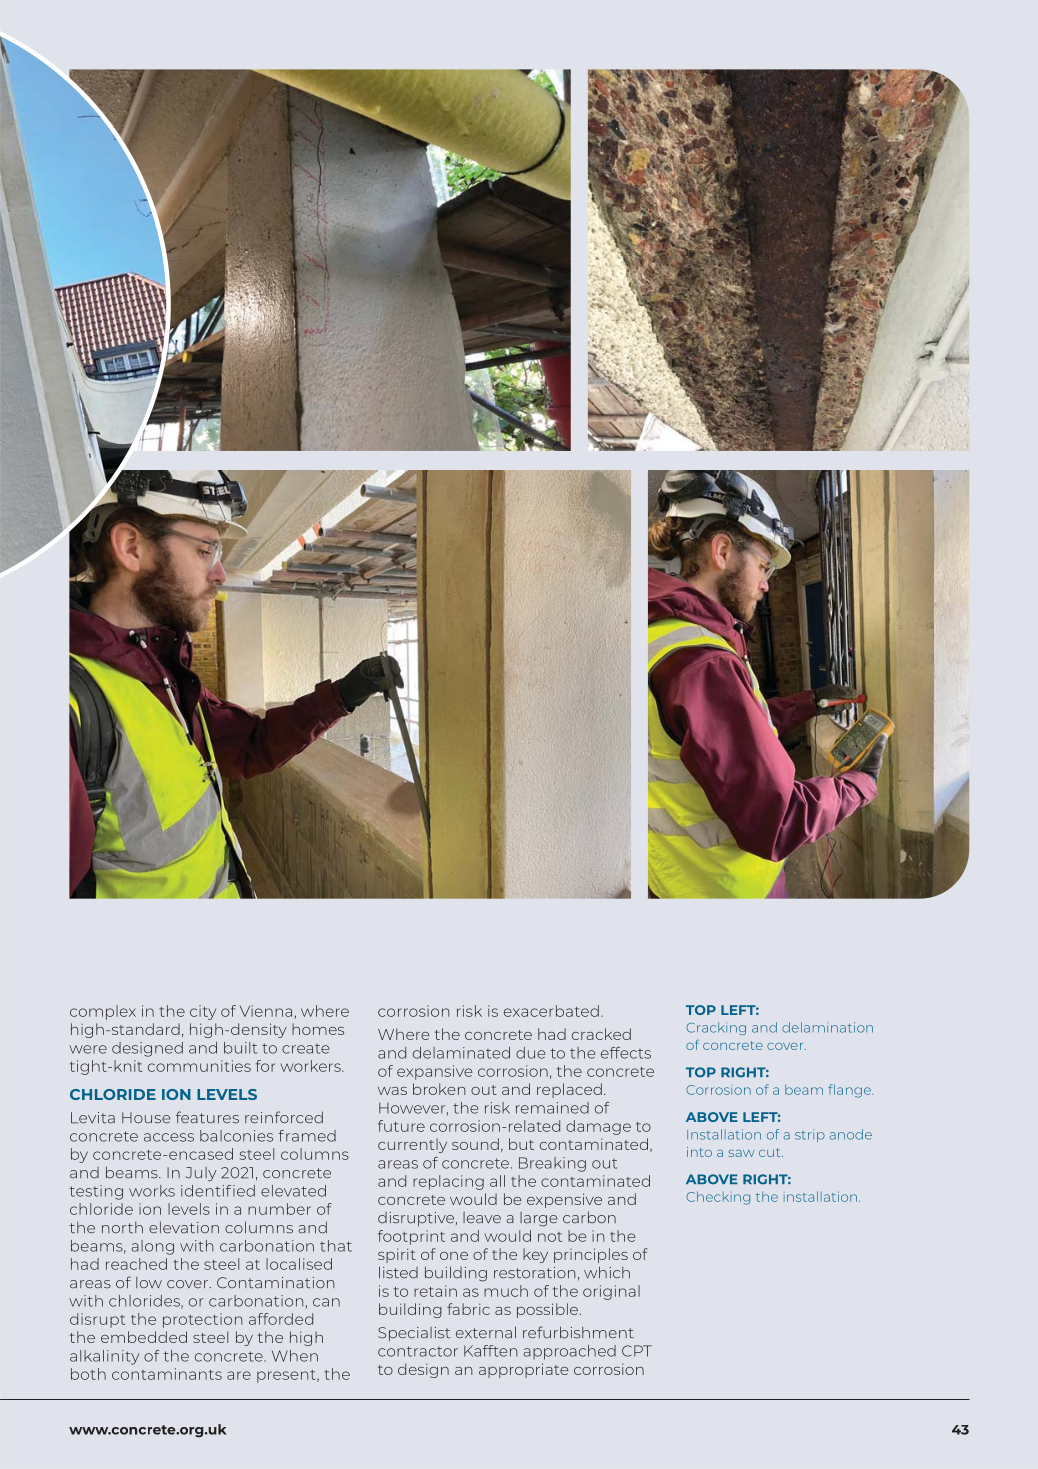 The height and width of the screenshot is (1469, 1038). Describe the element at coordinates (152, 1247) in the screenshot. I see `along` at that location.
